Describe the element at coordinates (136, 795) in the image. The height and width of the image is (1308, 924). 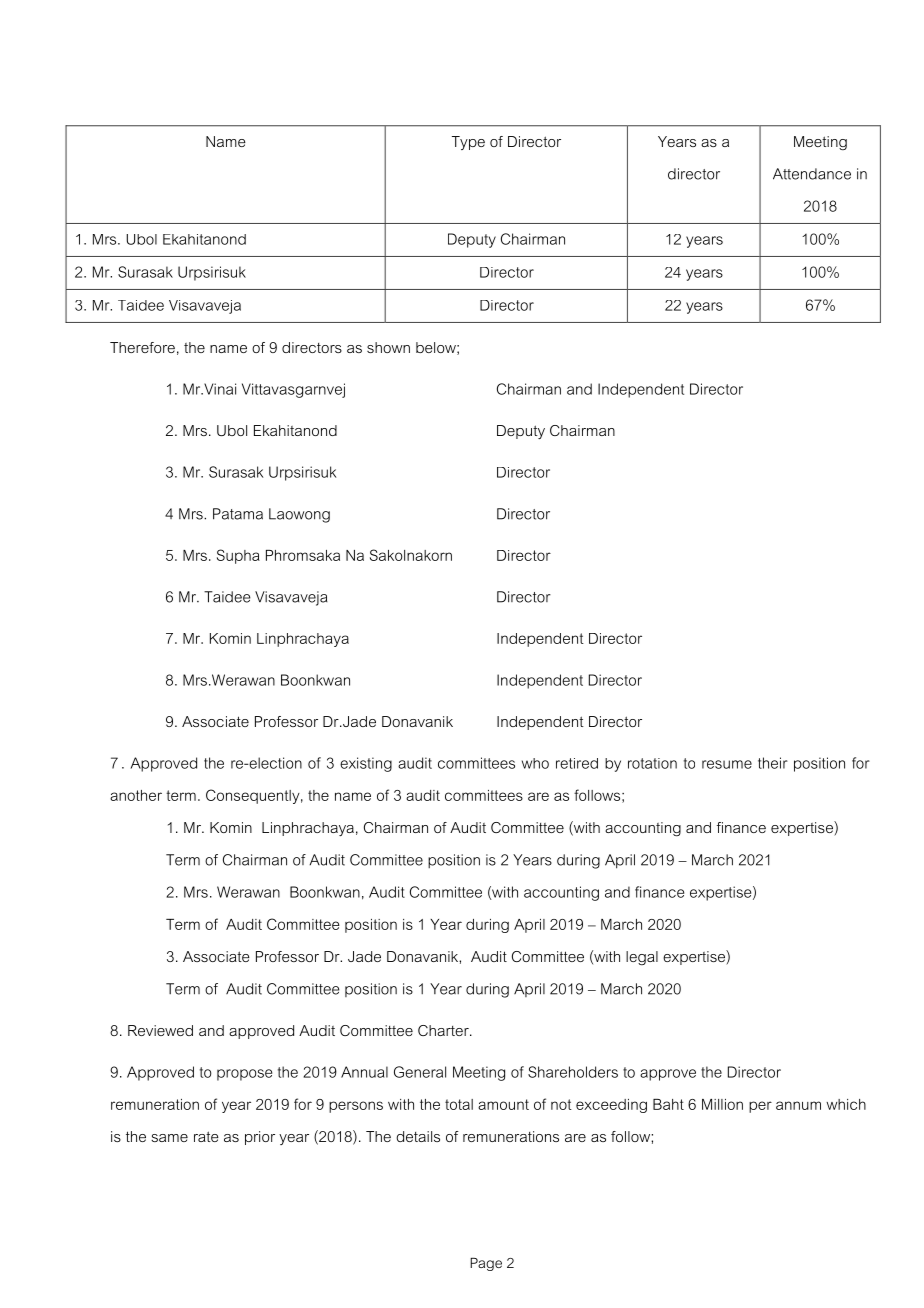
I see `another` at that location.
